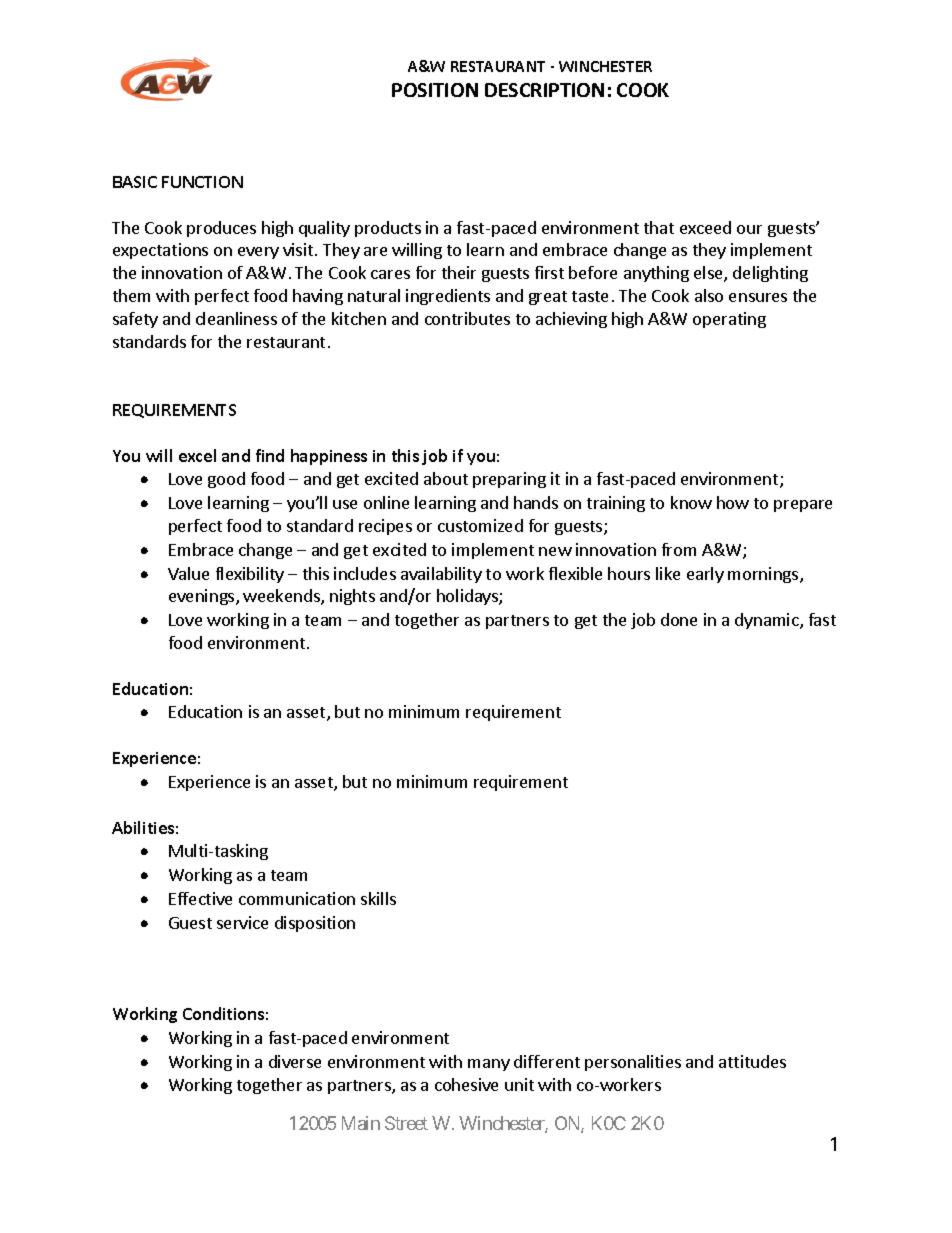  Describe the element at coordinates (200, 898) in the image. I see `Effective` at that location.
